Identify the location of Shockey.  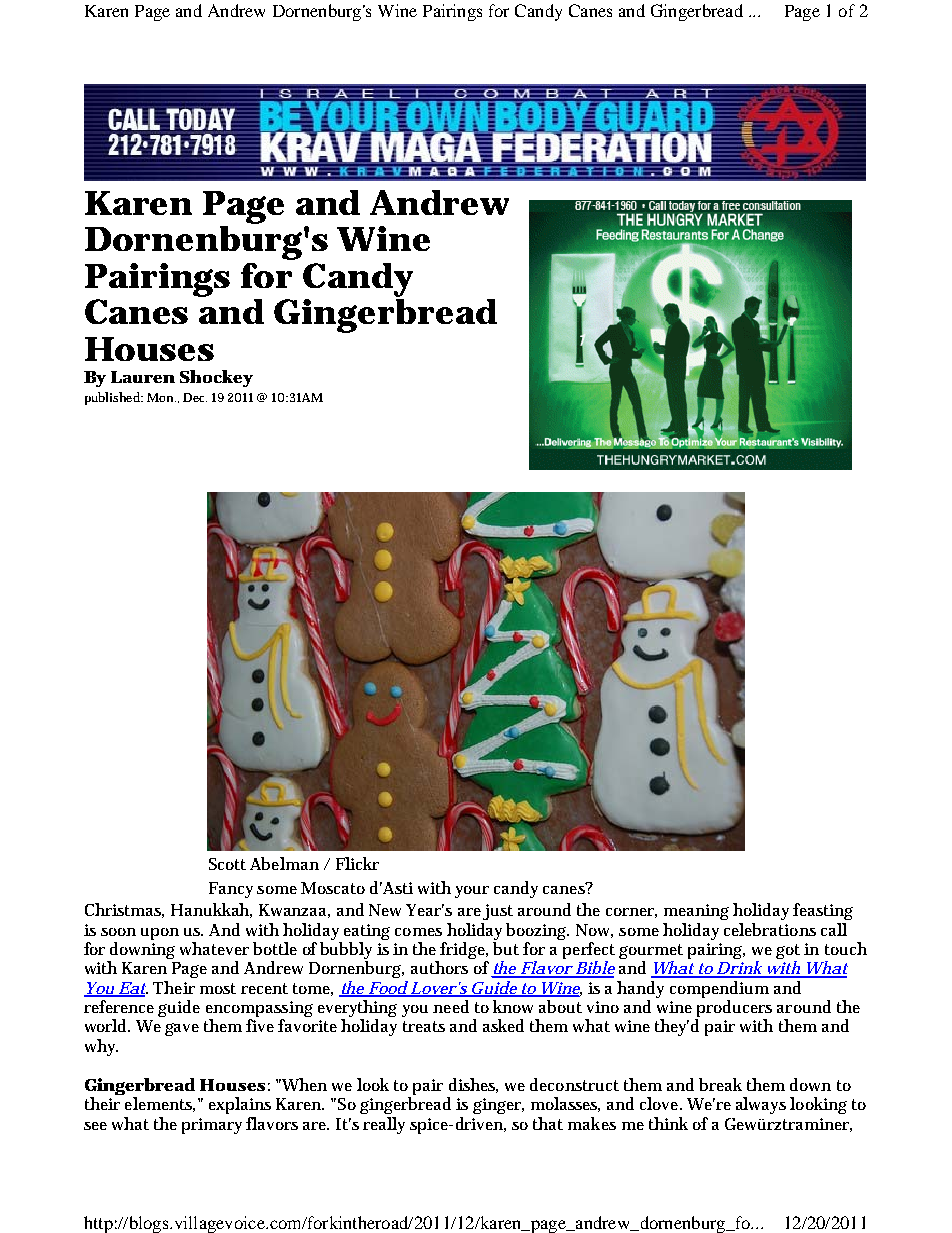
(216, 378).
